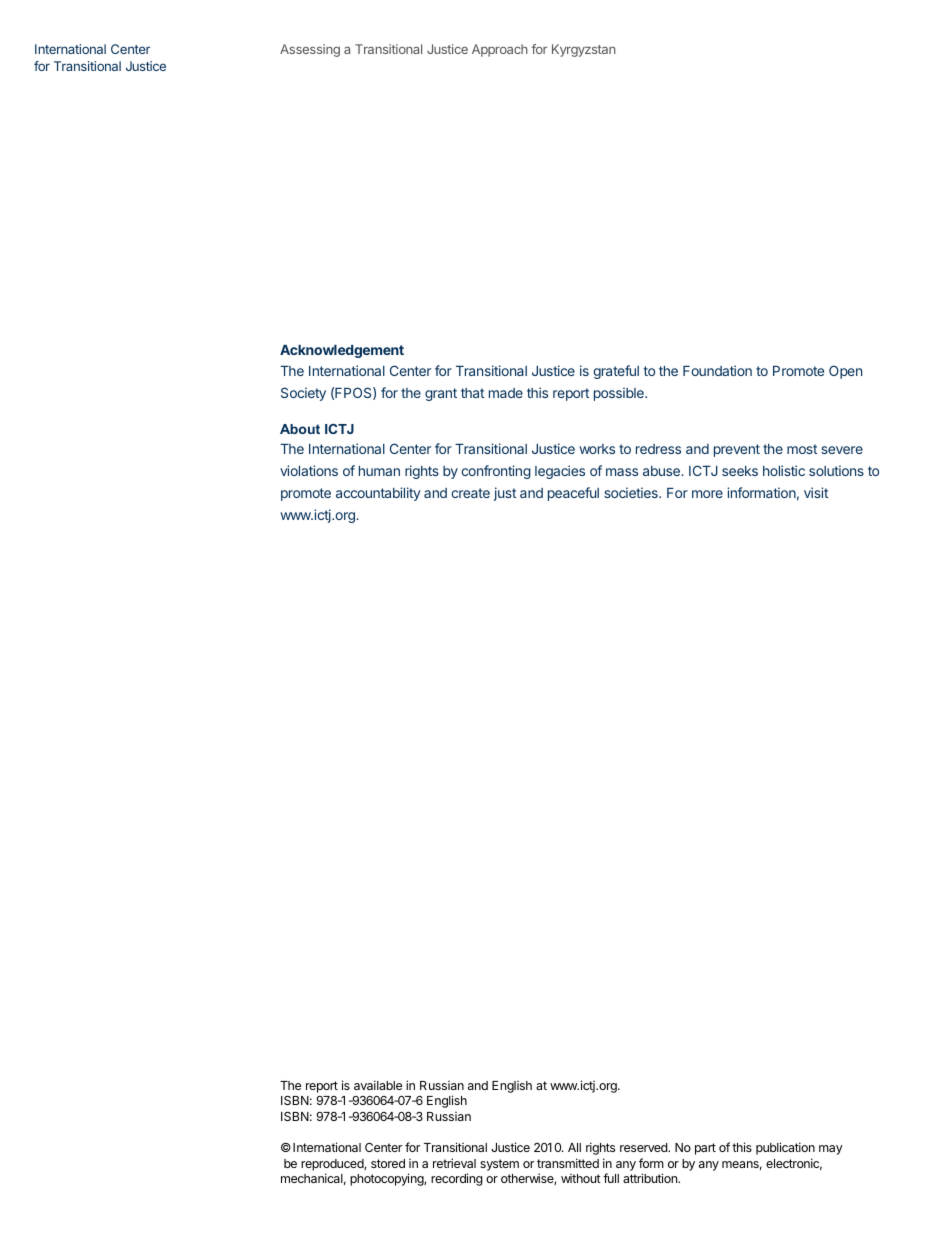  I want to click on accountability, so click(378, 494).
